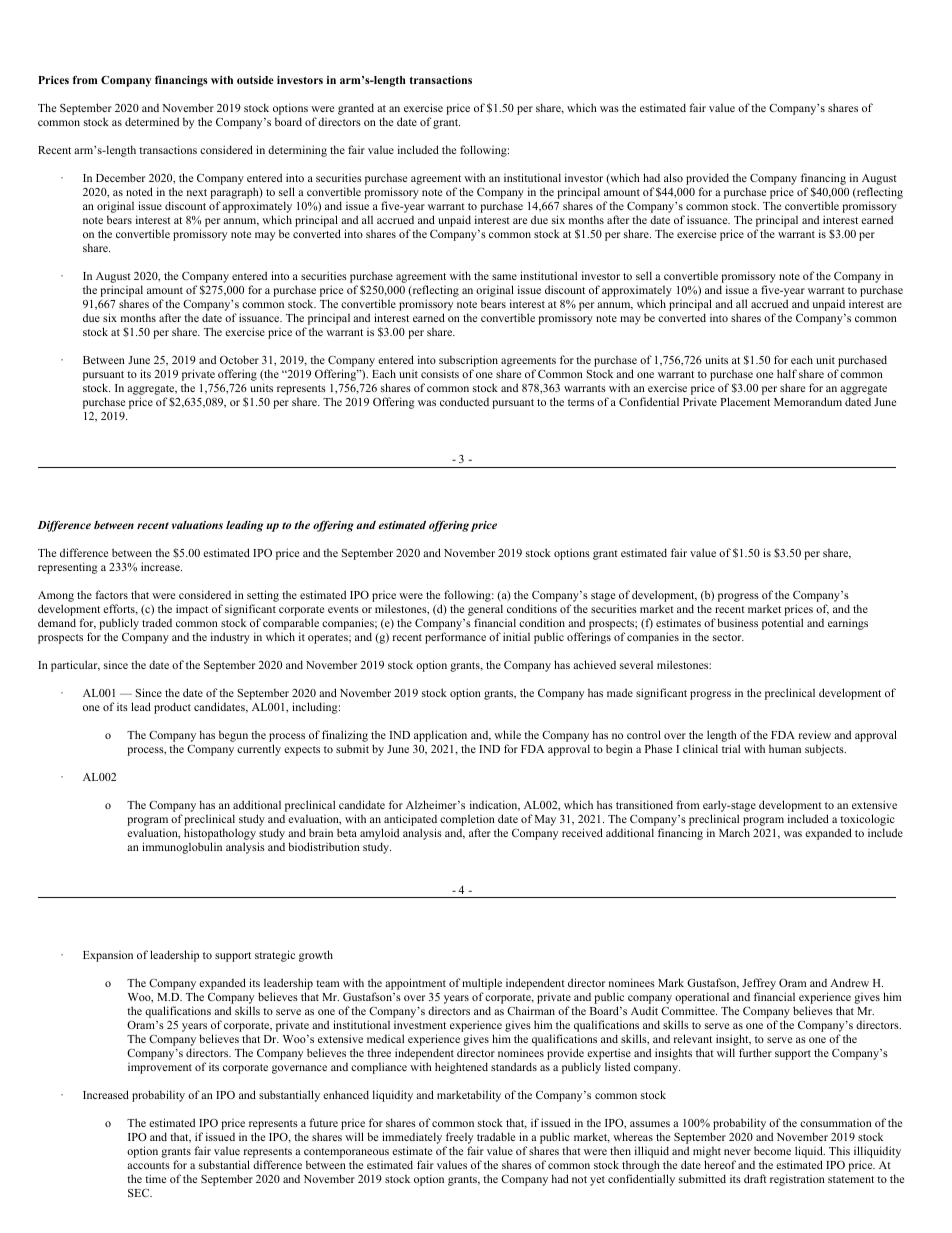 The height and width of the document is (1233, 952). Describe the element at coordinates (455, 638) in the document. I see `performance` at that location.
